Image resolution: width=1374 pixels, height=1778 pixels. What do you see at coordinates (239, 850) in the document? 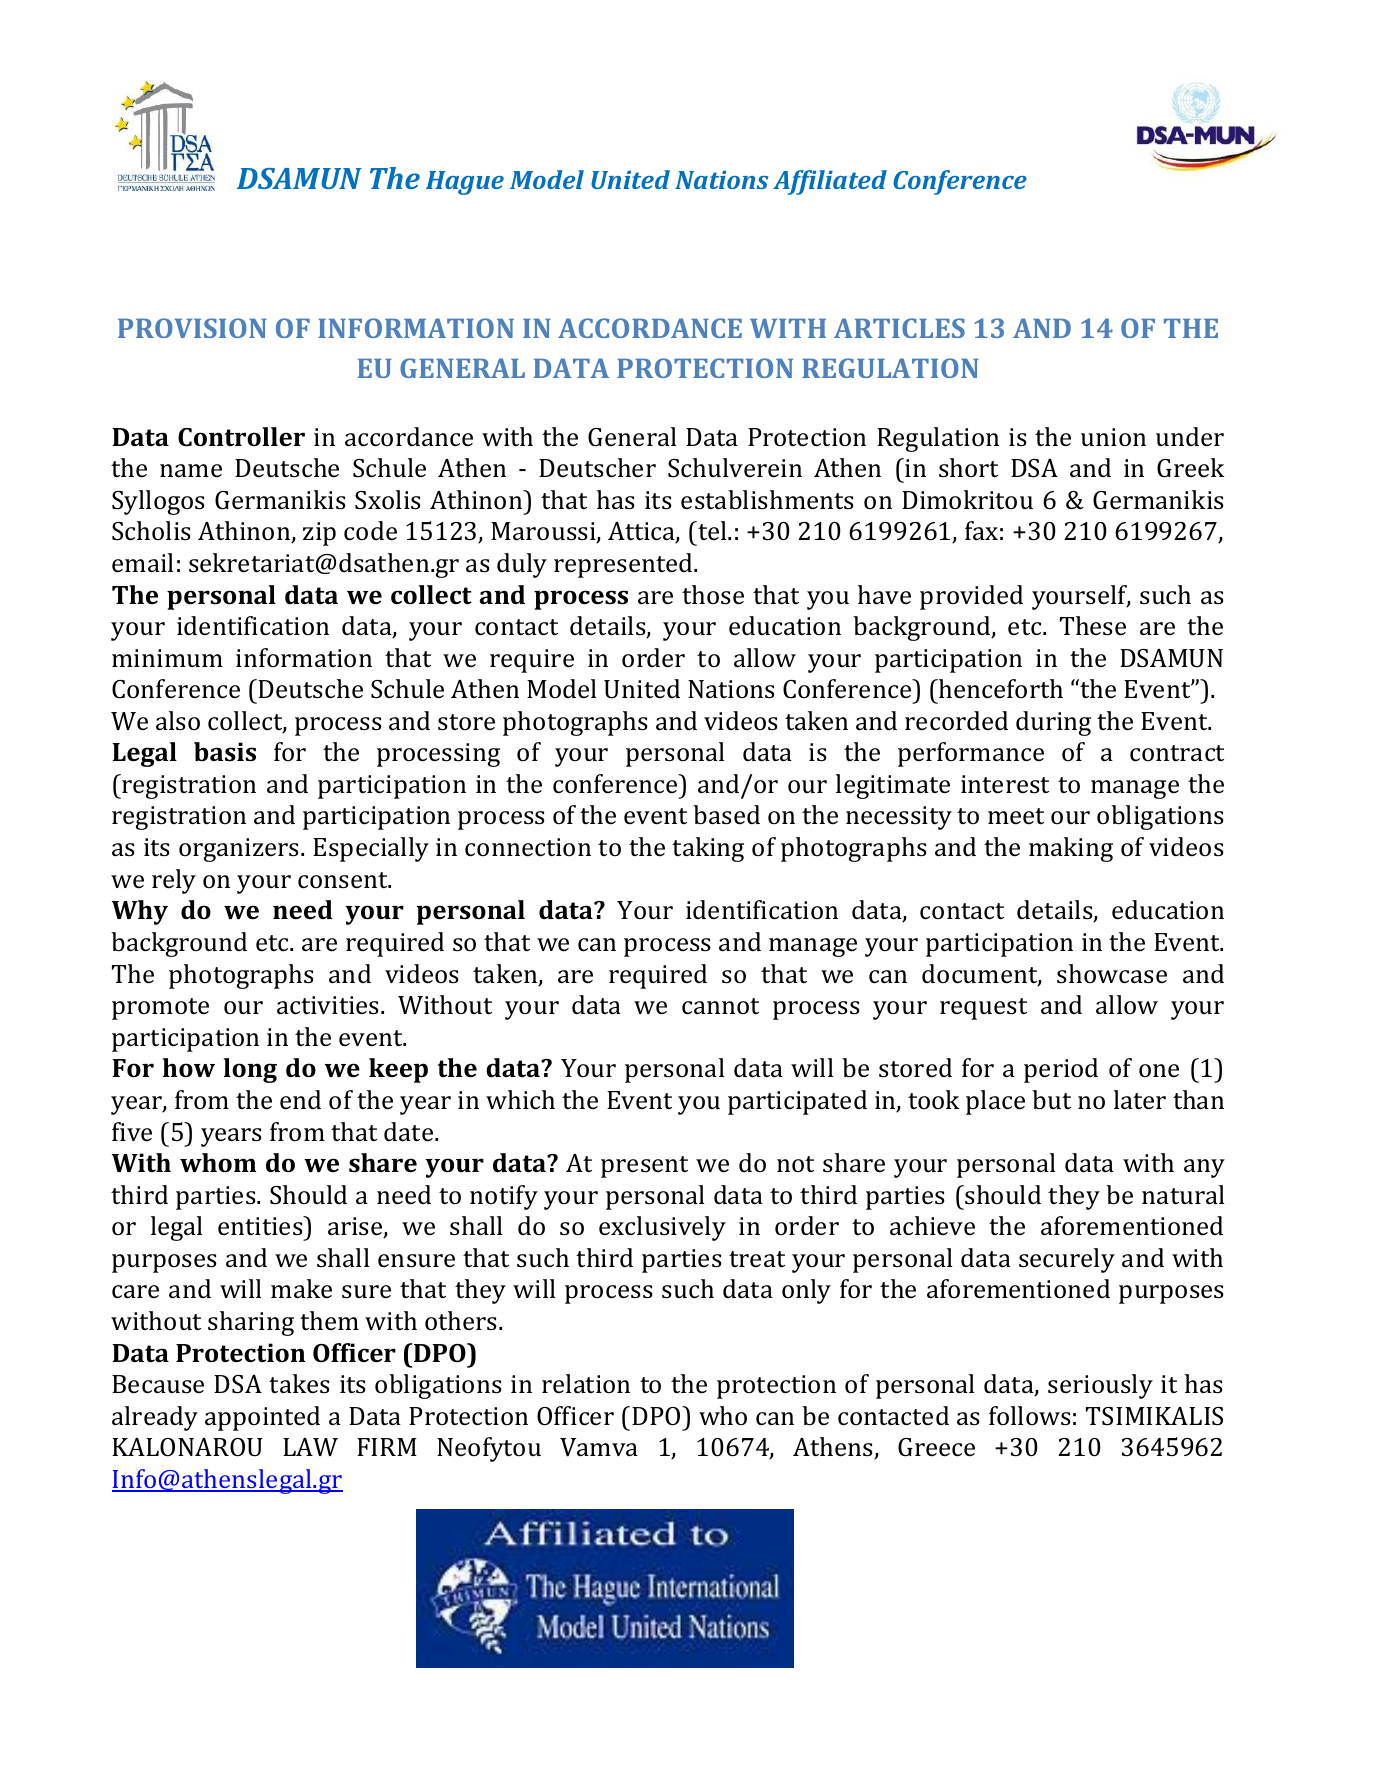
I see `organizers` at bounding box center [239, 850].
